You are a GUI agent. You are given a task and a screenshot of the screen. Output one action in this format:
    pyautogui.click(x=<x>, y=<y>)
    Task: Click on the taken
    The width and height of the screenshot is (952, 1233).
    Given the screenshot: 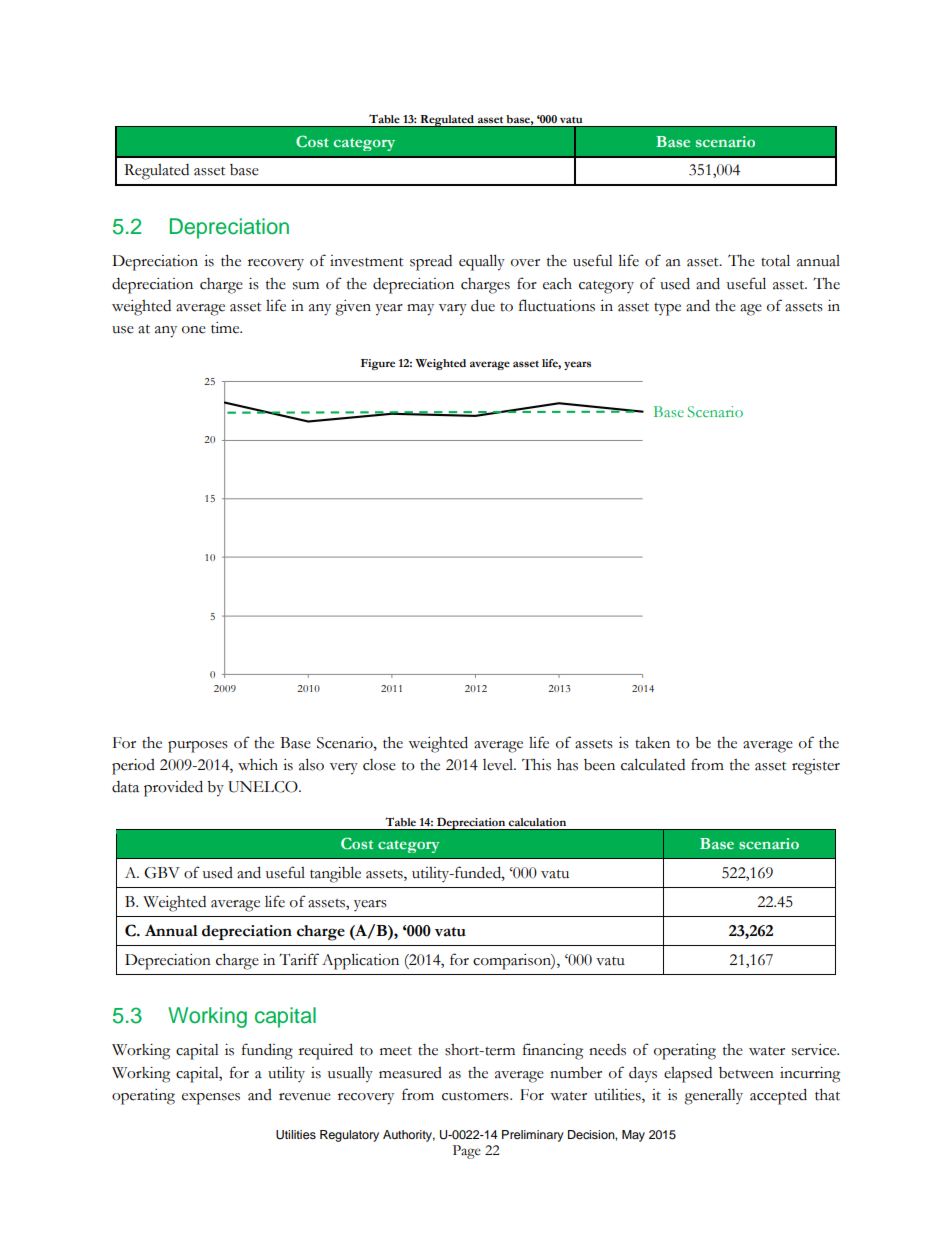 What is the action you would take?
    pyautogui.click(x=652, y=743)
